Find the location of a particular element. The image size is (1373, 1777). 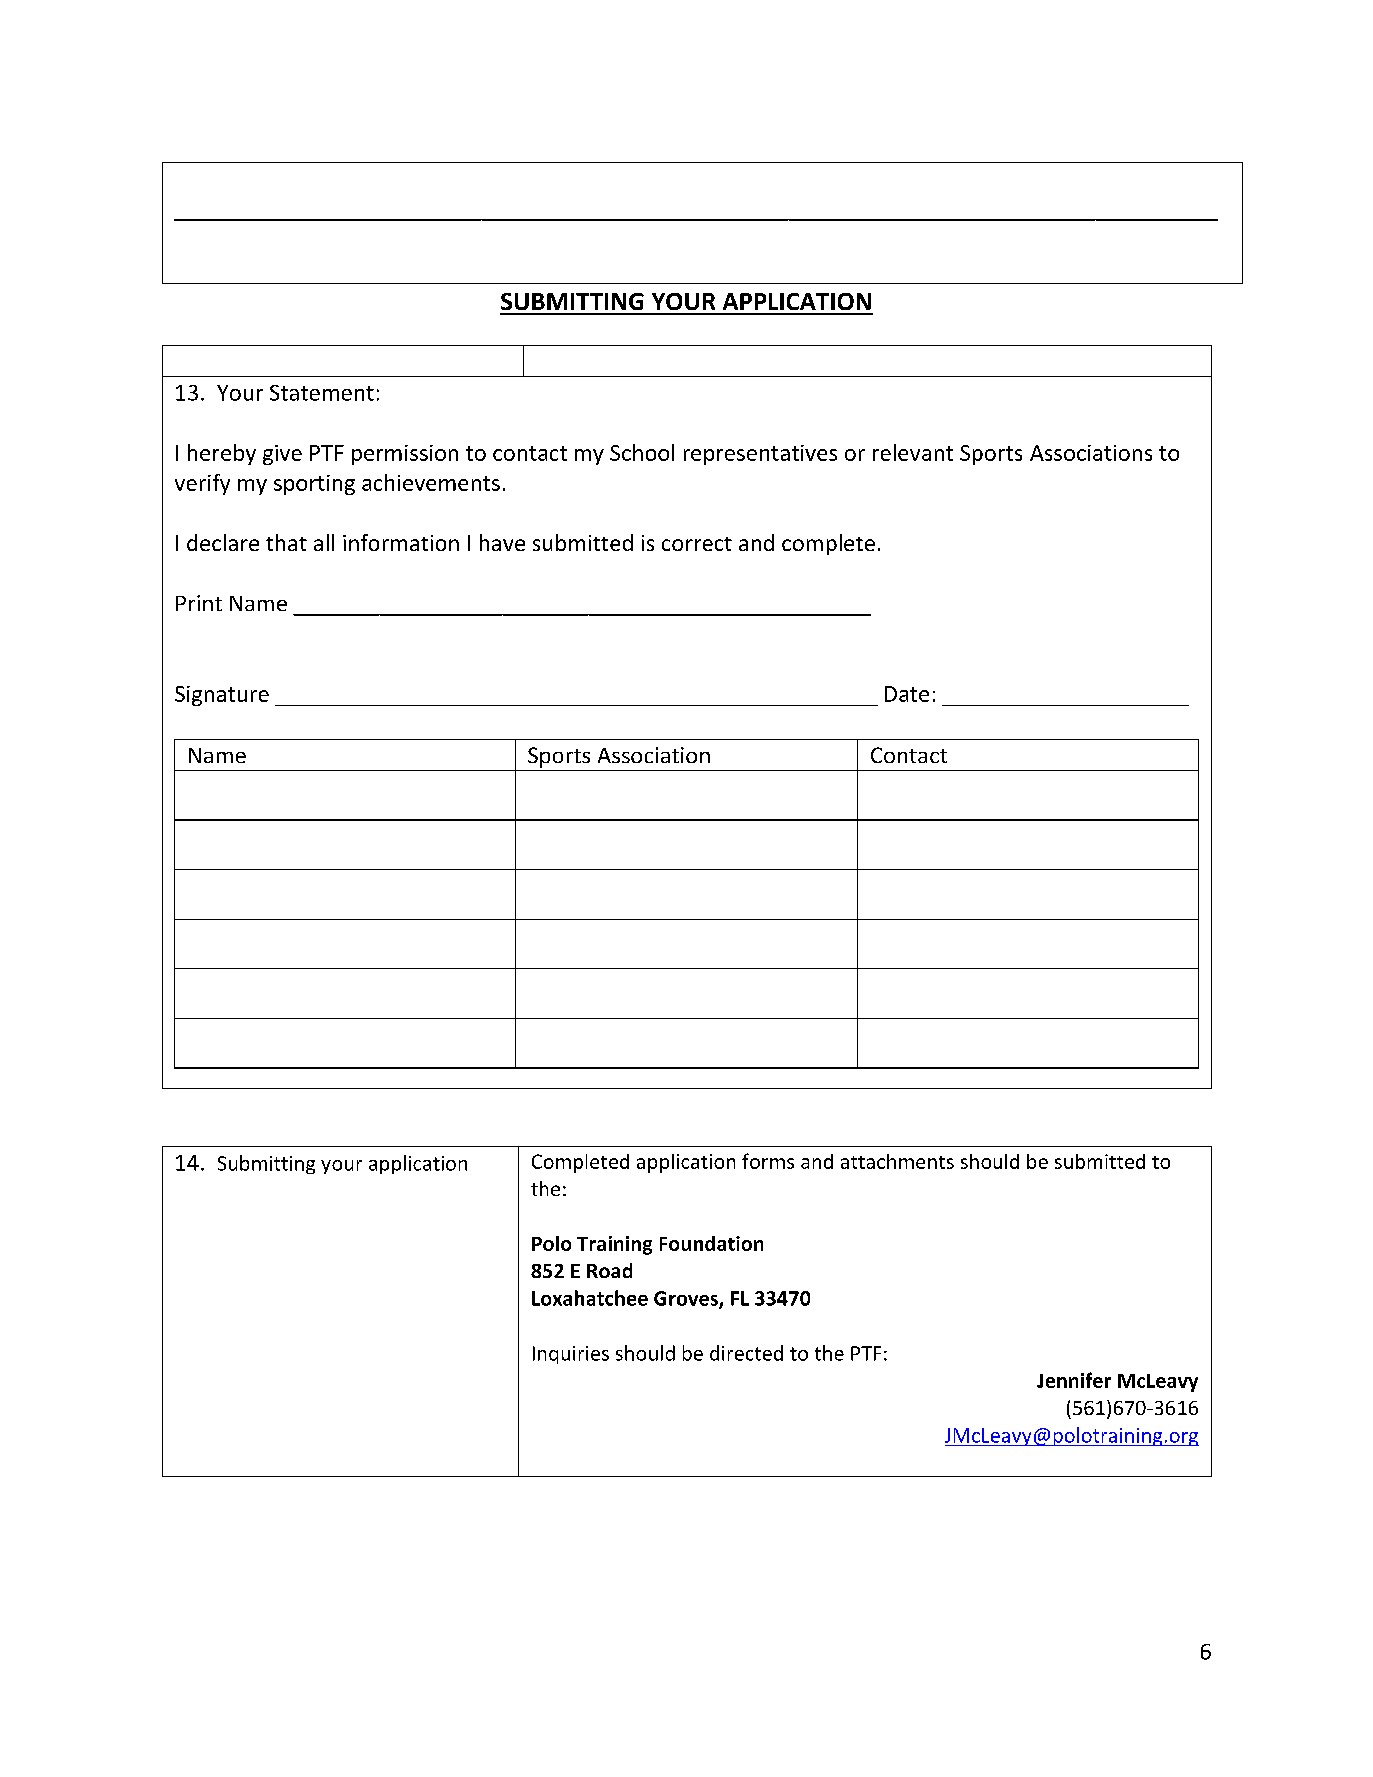

attachments is located at coordinates (897, 1161).
